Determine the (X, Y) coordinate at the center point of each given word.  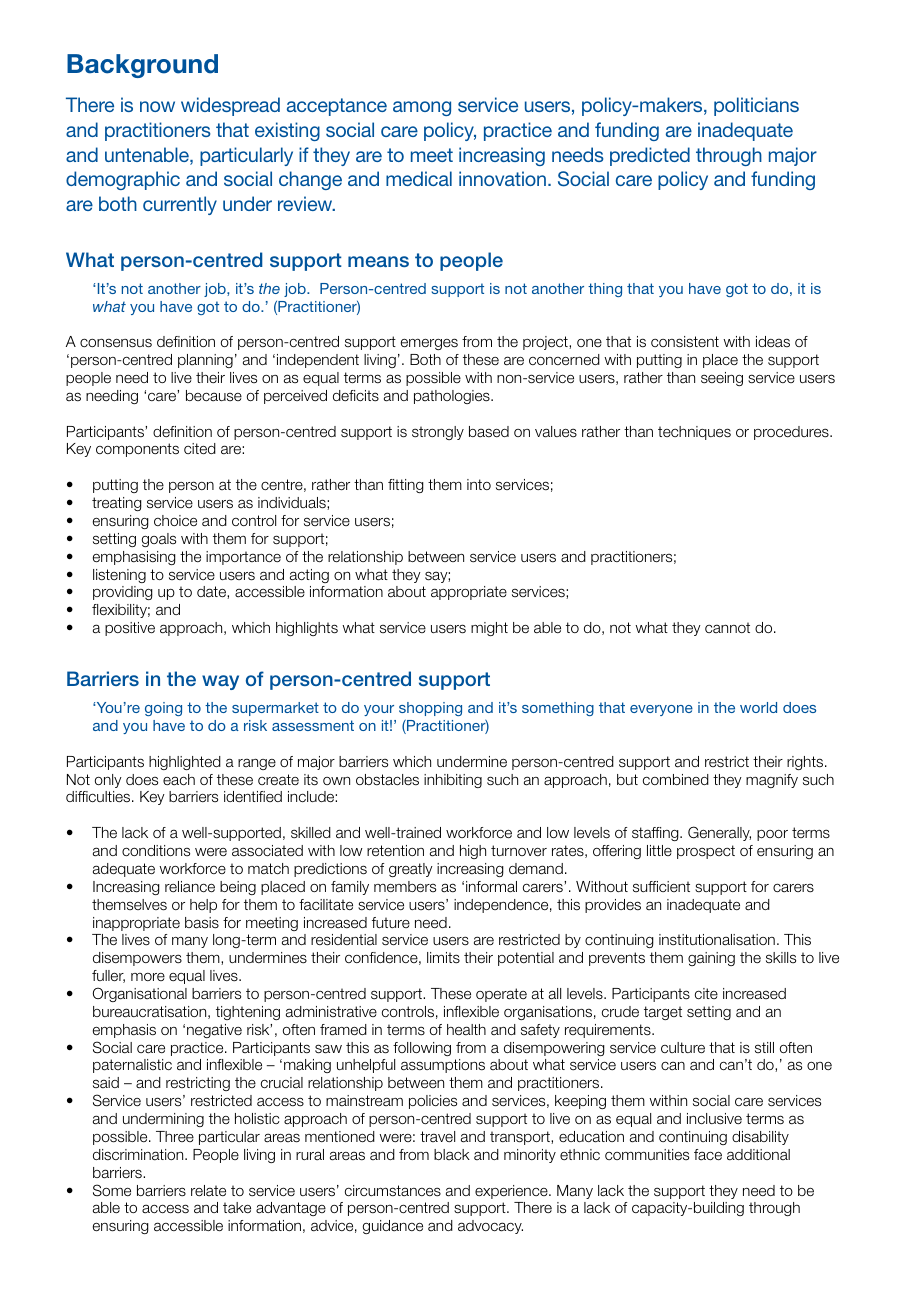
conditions (156, 850)
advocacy (490, 1227)
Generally (719, 833)
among (422, 108)
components (137, 450)
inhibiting (453, 781)
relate (208, 1190)
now (157, 106)
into (479, 484)
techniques (694, 433)
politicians (756, 106)
